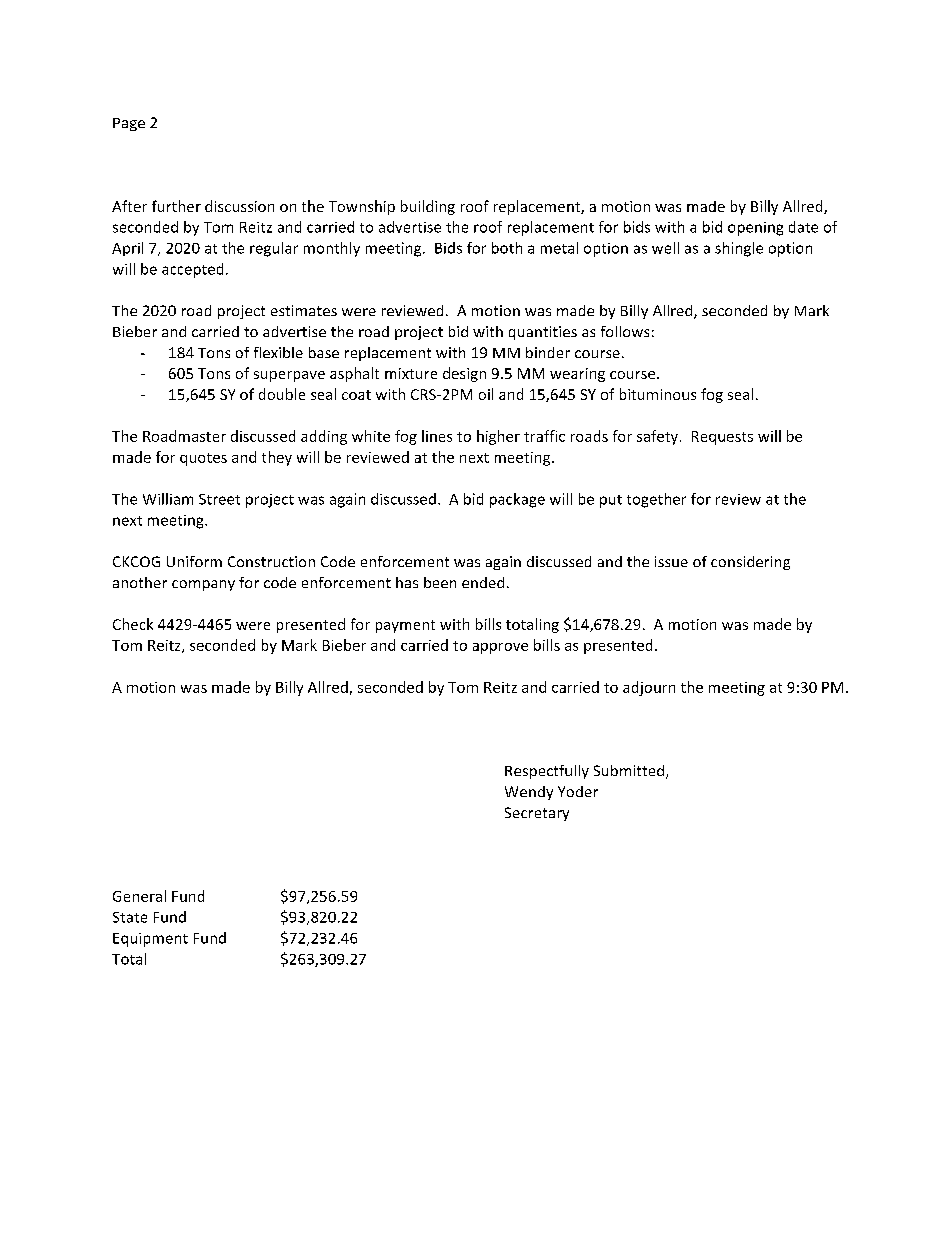 Image resolution: width=952 pixels, height=1233 pixels. What do you see at coordinates (547, 772) in the screenshot?
I see `Respectfully` at bounding box center [547, 772].
